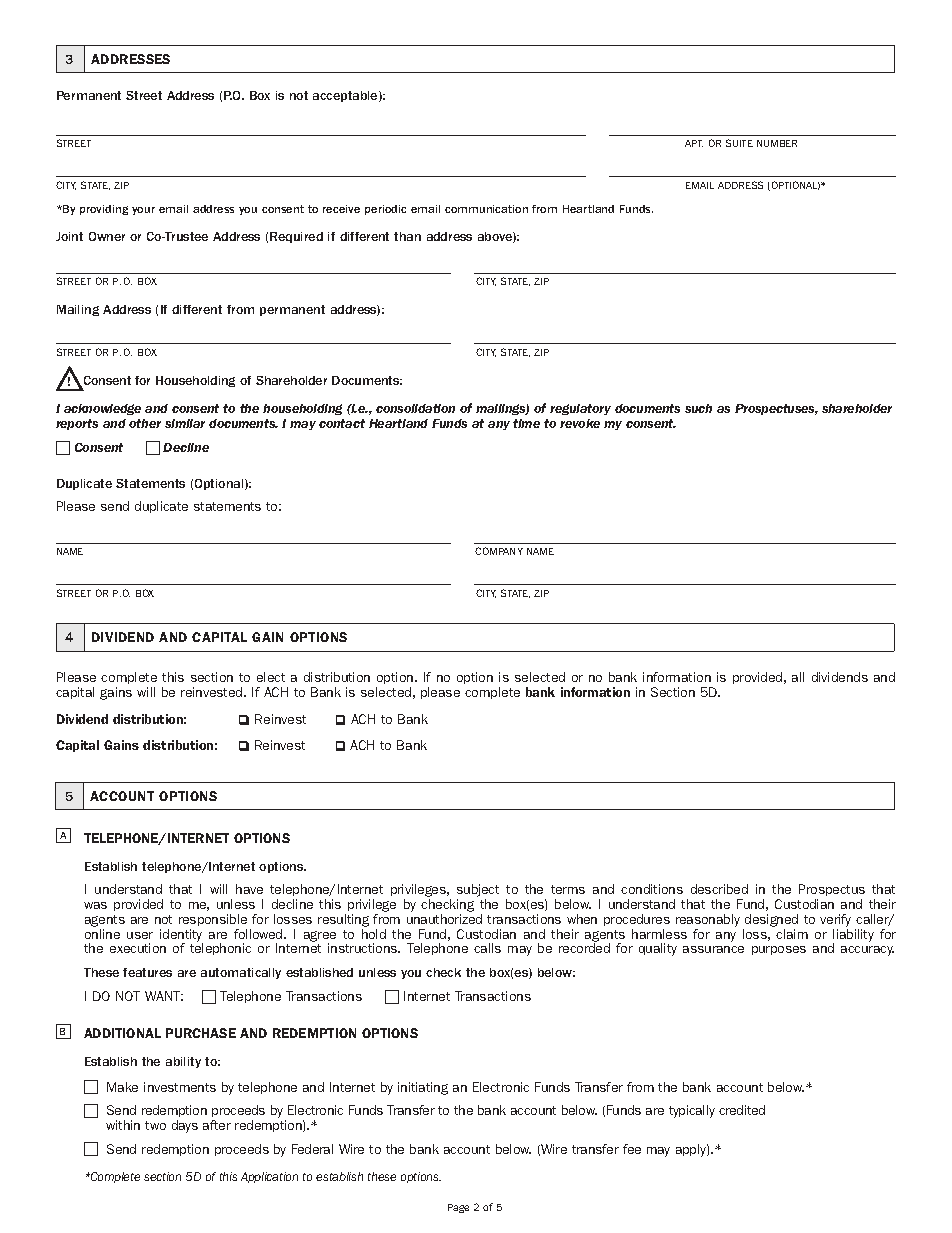  Describe the element at coordinates (415, 408) in the document. I see `consolidation` at that location.
